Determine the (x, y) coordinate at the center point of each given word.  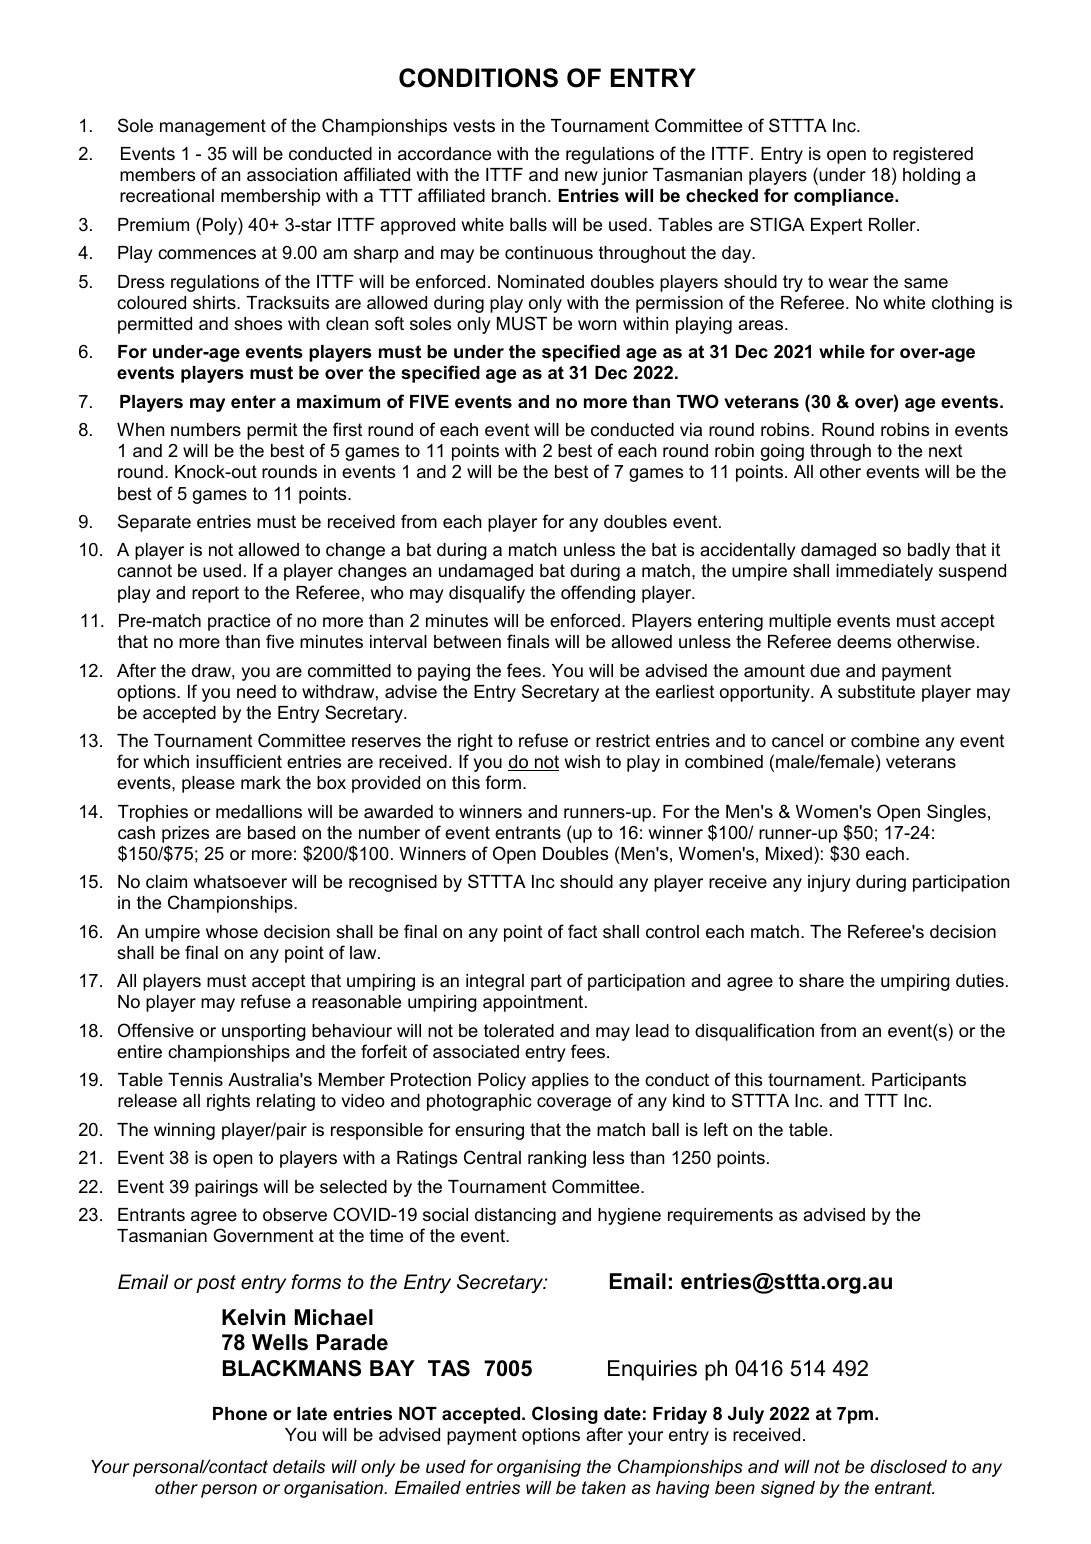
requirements (720, 1216)
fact (582, 931)
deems (864, 642)
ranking (557, 1159)
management (213, 127)
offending (598, 594)
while (842, 351)
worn (597, 325)
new (581, 176)
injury (829, 883)
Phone (240, 1414)
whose (232, 932)
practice (239, 622)
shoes (258, 324)
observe (295, 1215)
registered (933, 155)
